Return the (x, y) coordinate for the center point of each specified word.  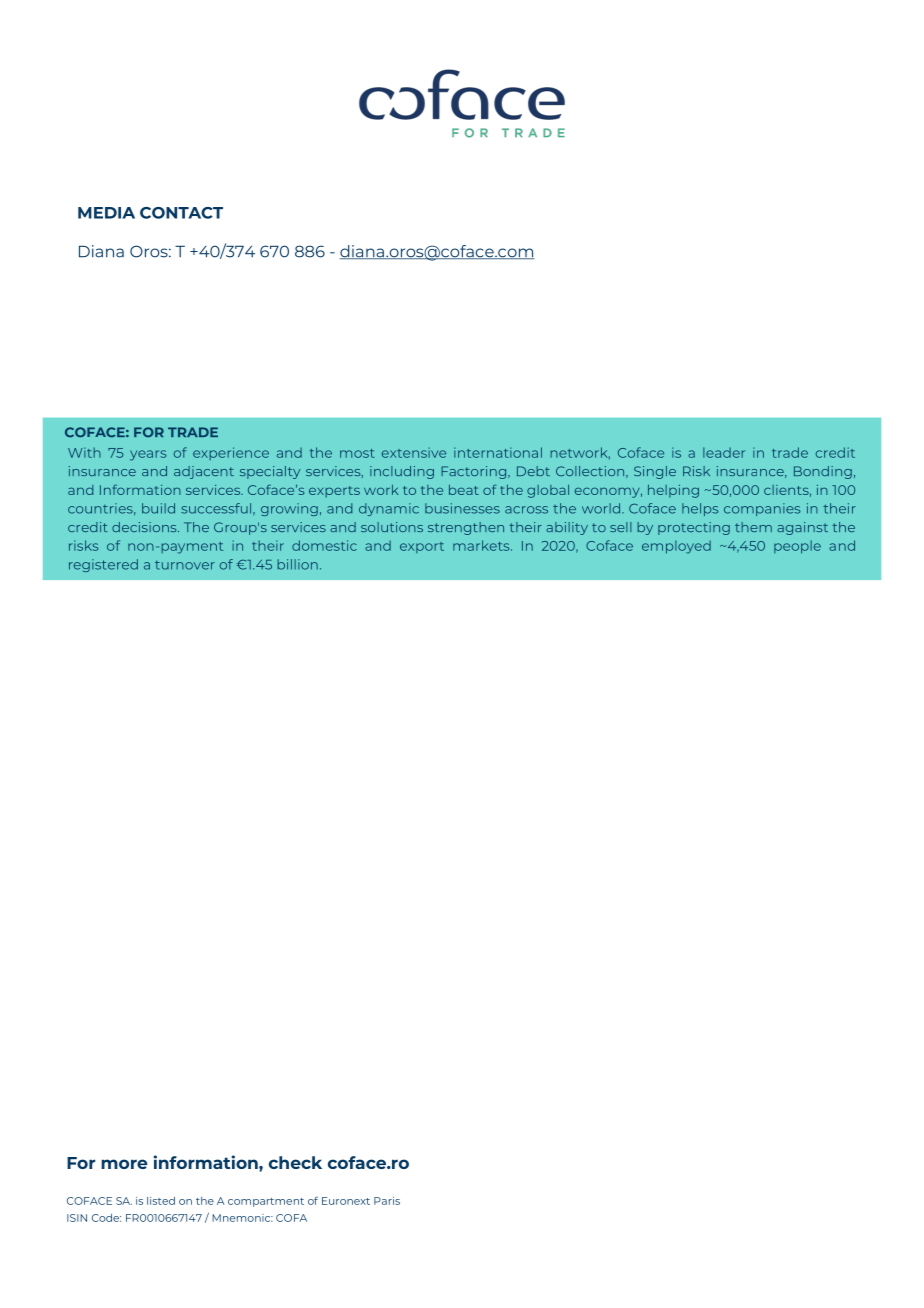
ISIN (77, 1218)
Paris (387, 1201)
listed (161, 1201)
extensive (414, 452)
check (295, 1162)
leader (724, 452)
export (422, 547)
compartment (266, 1202)
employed (676, 547)
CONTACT (181, 213)
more (124, 1164)
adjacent (204, 472)
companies (762, 509)
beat (464, 490)
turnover (185, 565)
